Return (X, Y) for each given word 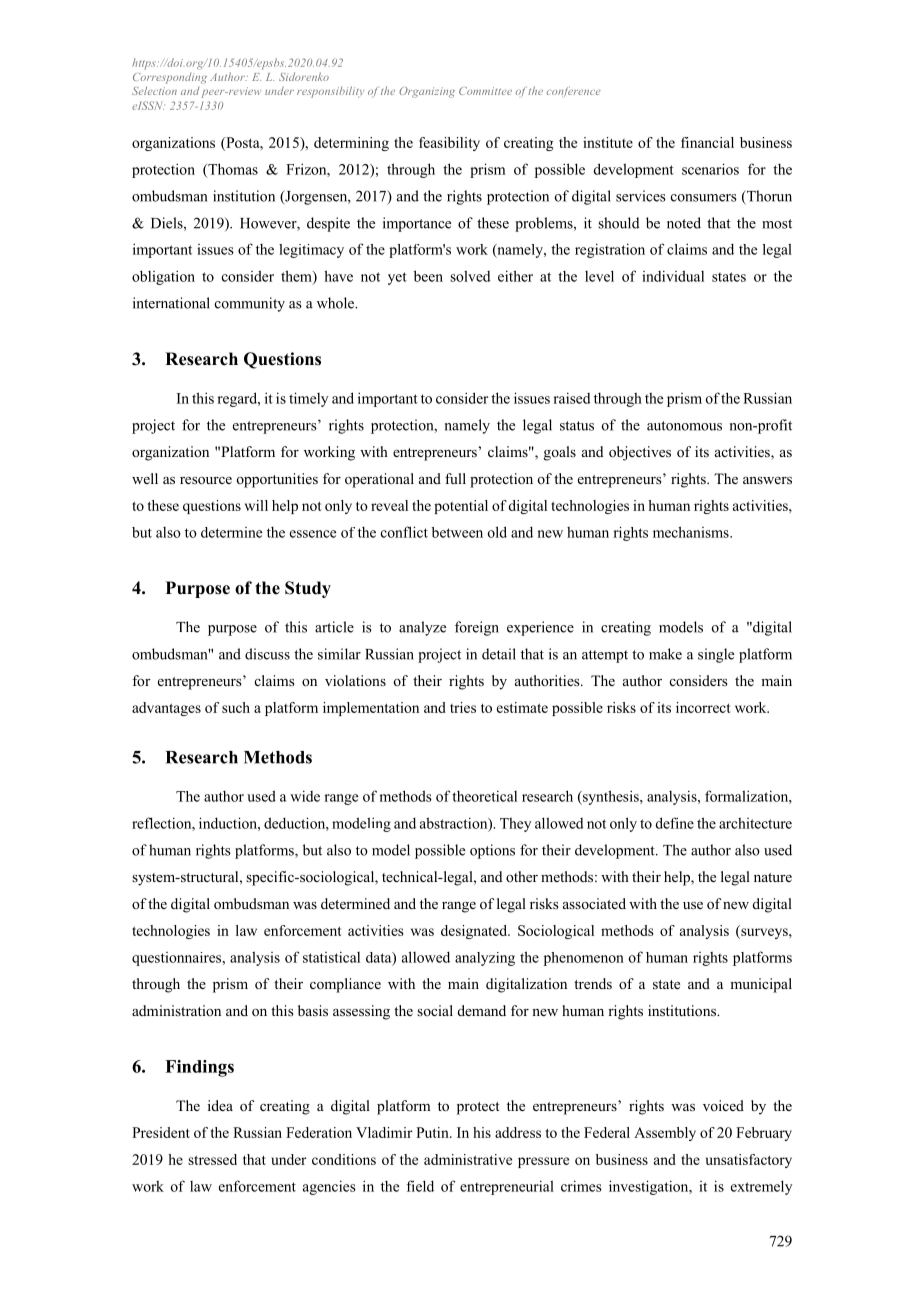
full (455, 478)
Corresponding (170, 78)
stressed (212, 1159)
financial (707, 142)
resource (206, 480)
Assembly (665, 1134)
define (674, 823)
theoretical (484, 796)
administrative (468, 1159)
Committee (485, 91)
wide (305, 796)
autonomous (684, 426)
